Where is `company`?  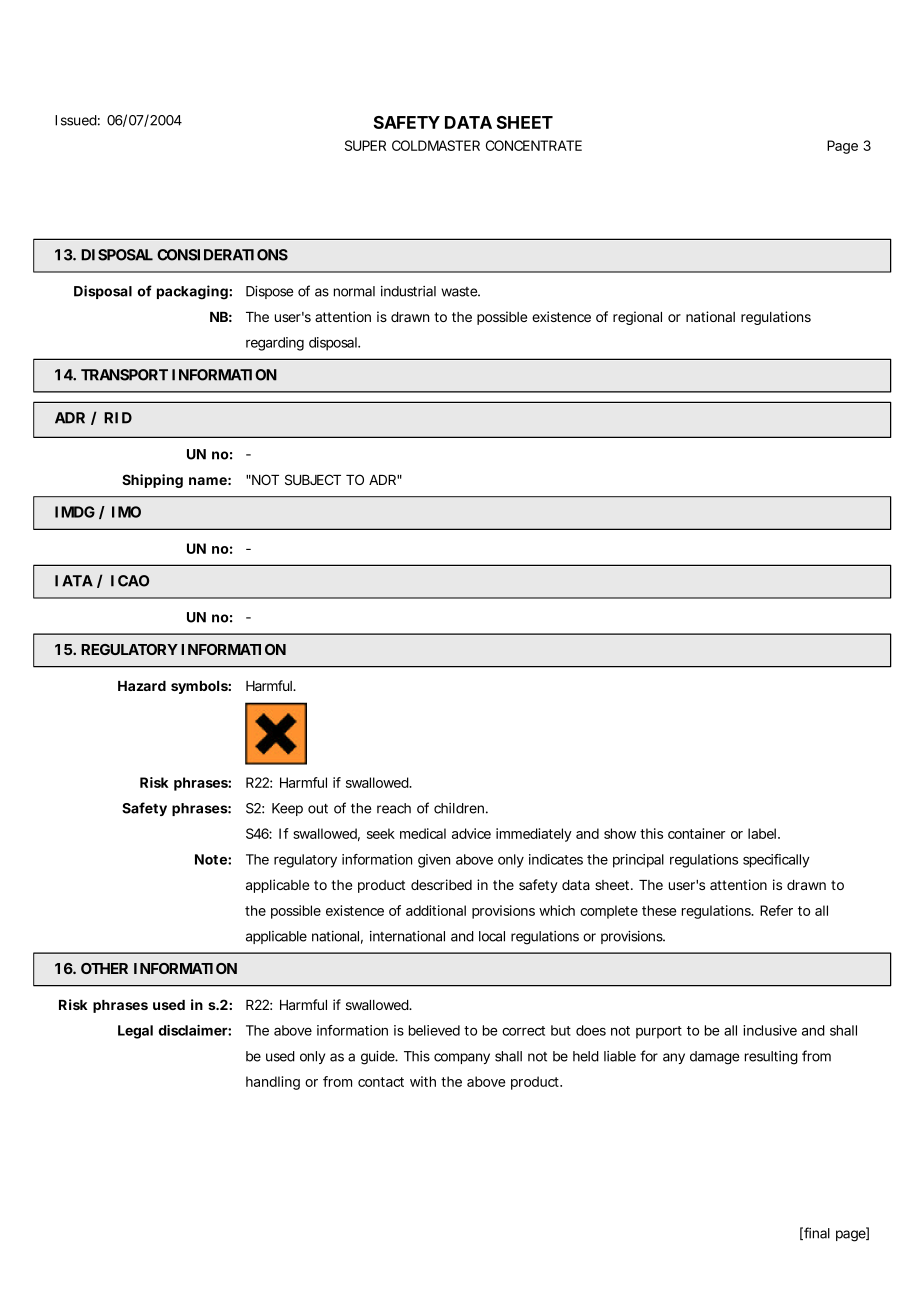 company is located at coordinates (462, 1058).
